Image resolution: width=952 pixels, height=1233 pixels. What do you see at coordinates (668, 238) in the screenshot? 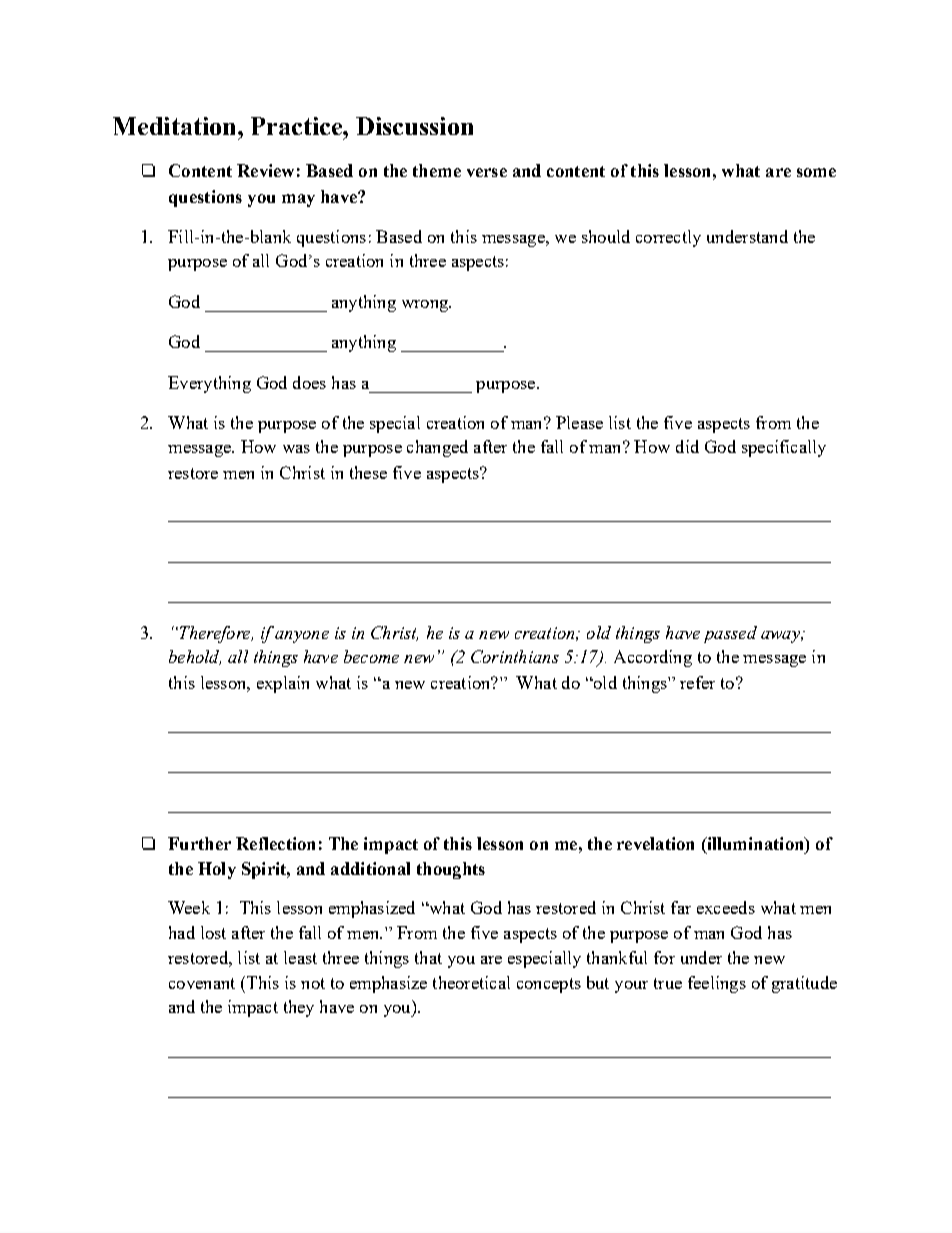
I see `correctly` at bounding box center [668, 238].
